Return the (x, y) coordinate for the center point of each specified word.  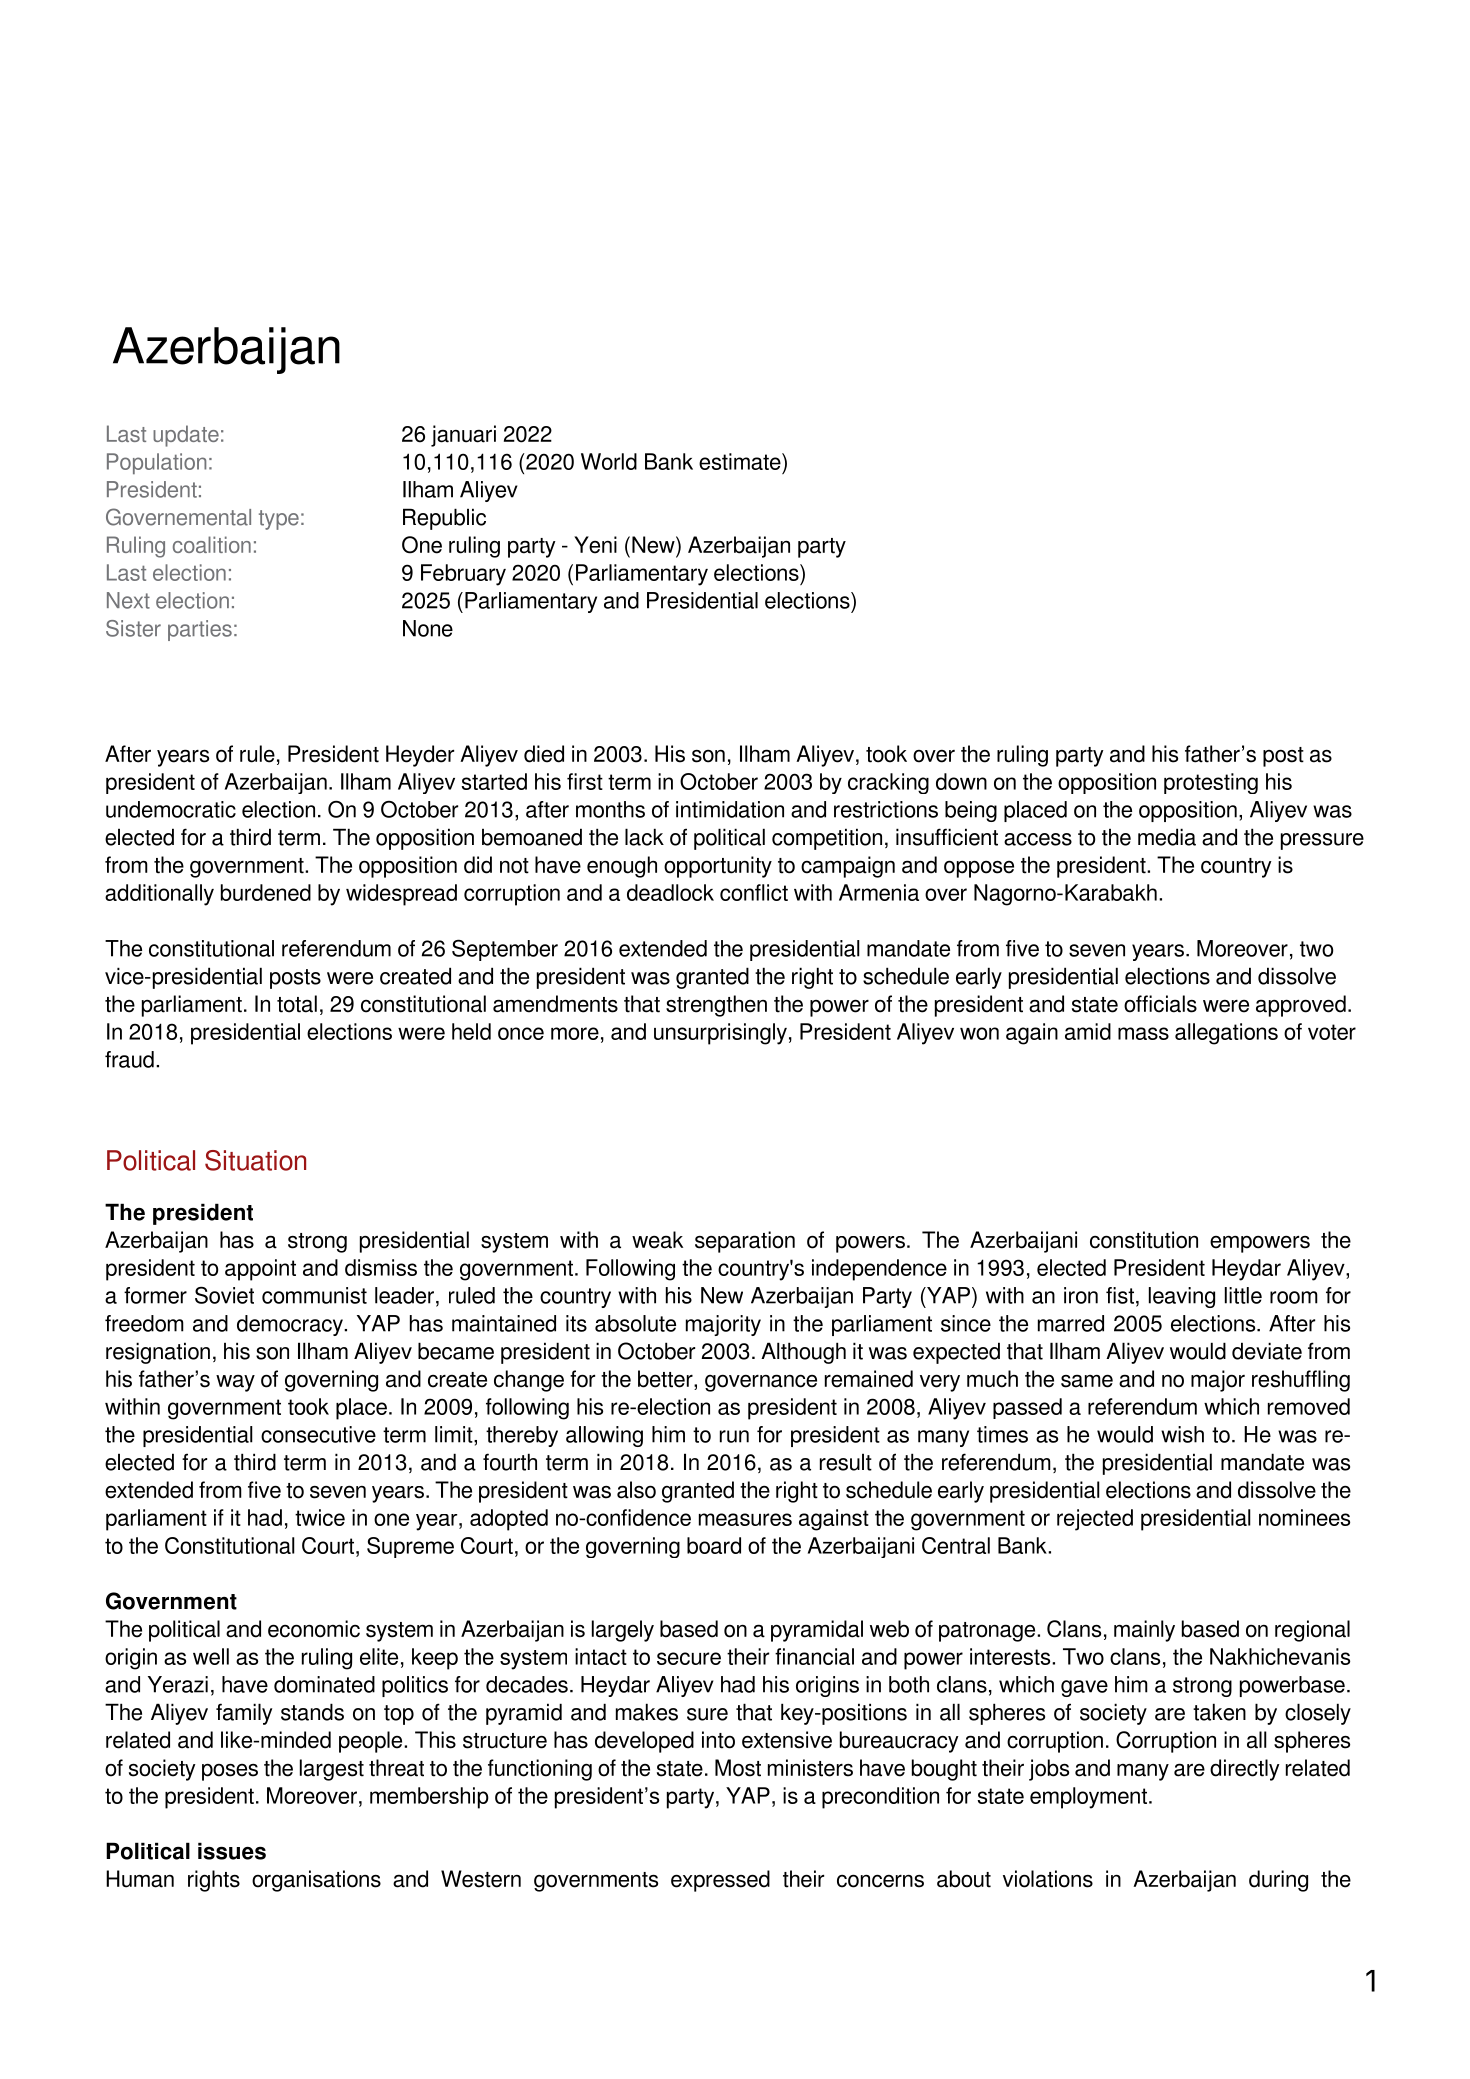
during (1278, 1881)
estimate (741, 461)
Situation (255, 1160)
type (279, 520)
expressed (720, 1881)
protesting (1211, 783)
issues (232, 1851)
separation (745, 1242)
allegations (1226, 1034)
